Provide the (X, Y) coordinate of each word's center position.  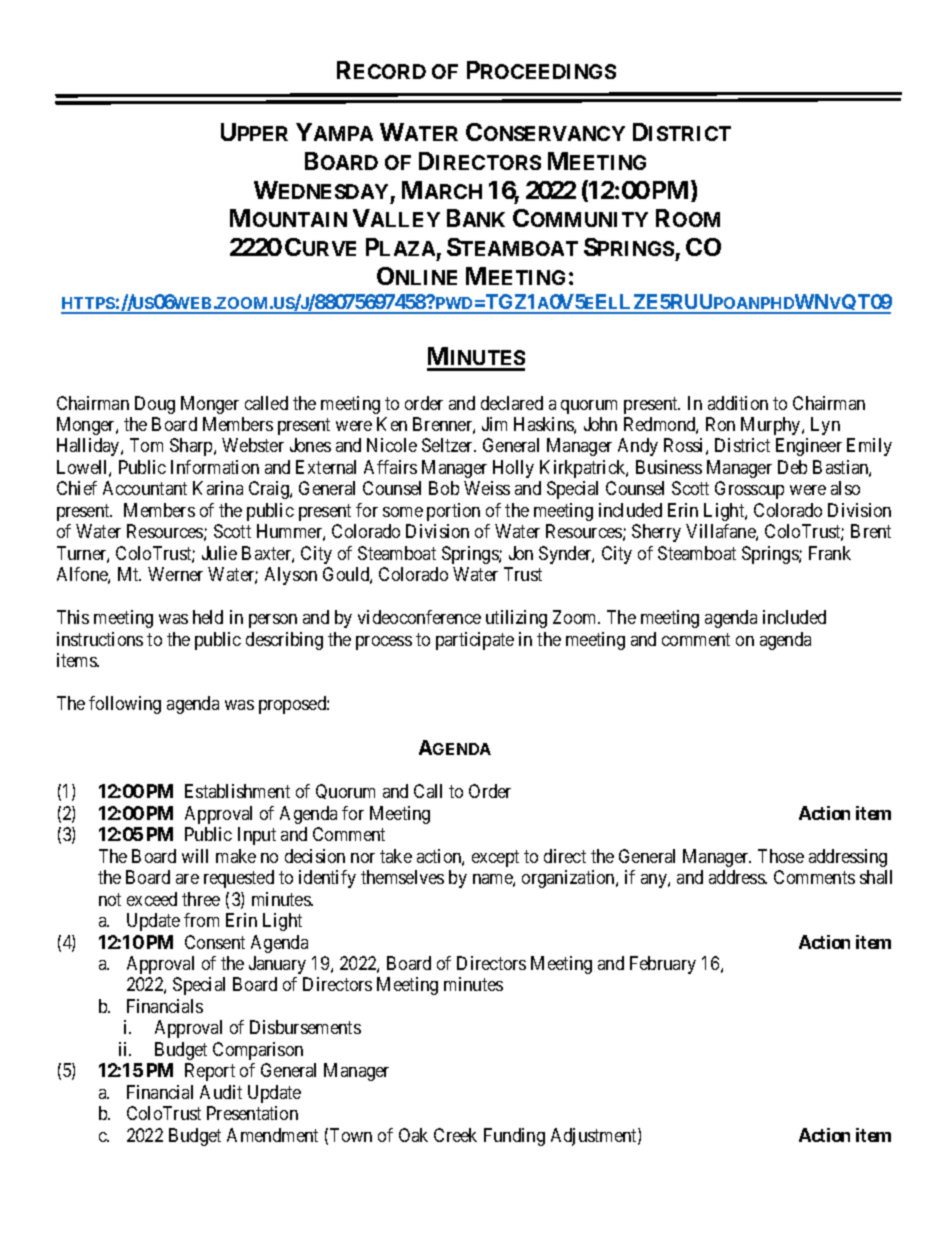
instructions (100, 639)
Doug (155, 405)
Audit (221, 1092)
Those (781, 856)
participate (475, 641)
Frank (830, 553)
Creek (455, 1135)
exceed (152, 899)
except (495, 858)
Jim (494, 424)
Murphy (772, 426)
